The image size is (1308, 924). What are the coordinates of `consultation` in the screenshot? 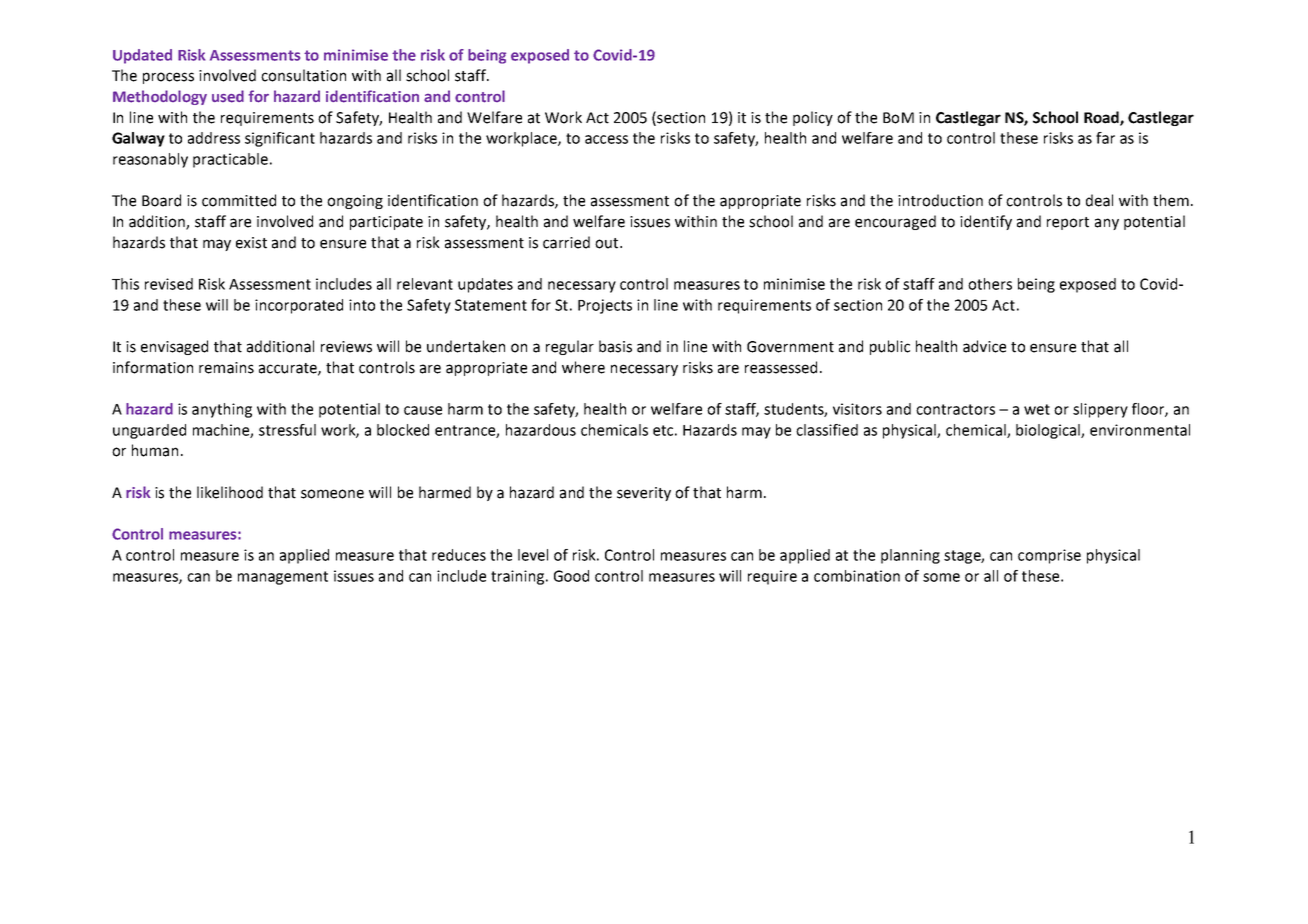 It's located at (303, 75).
